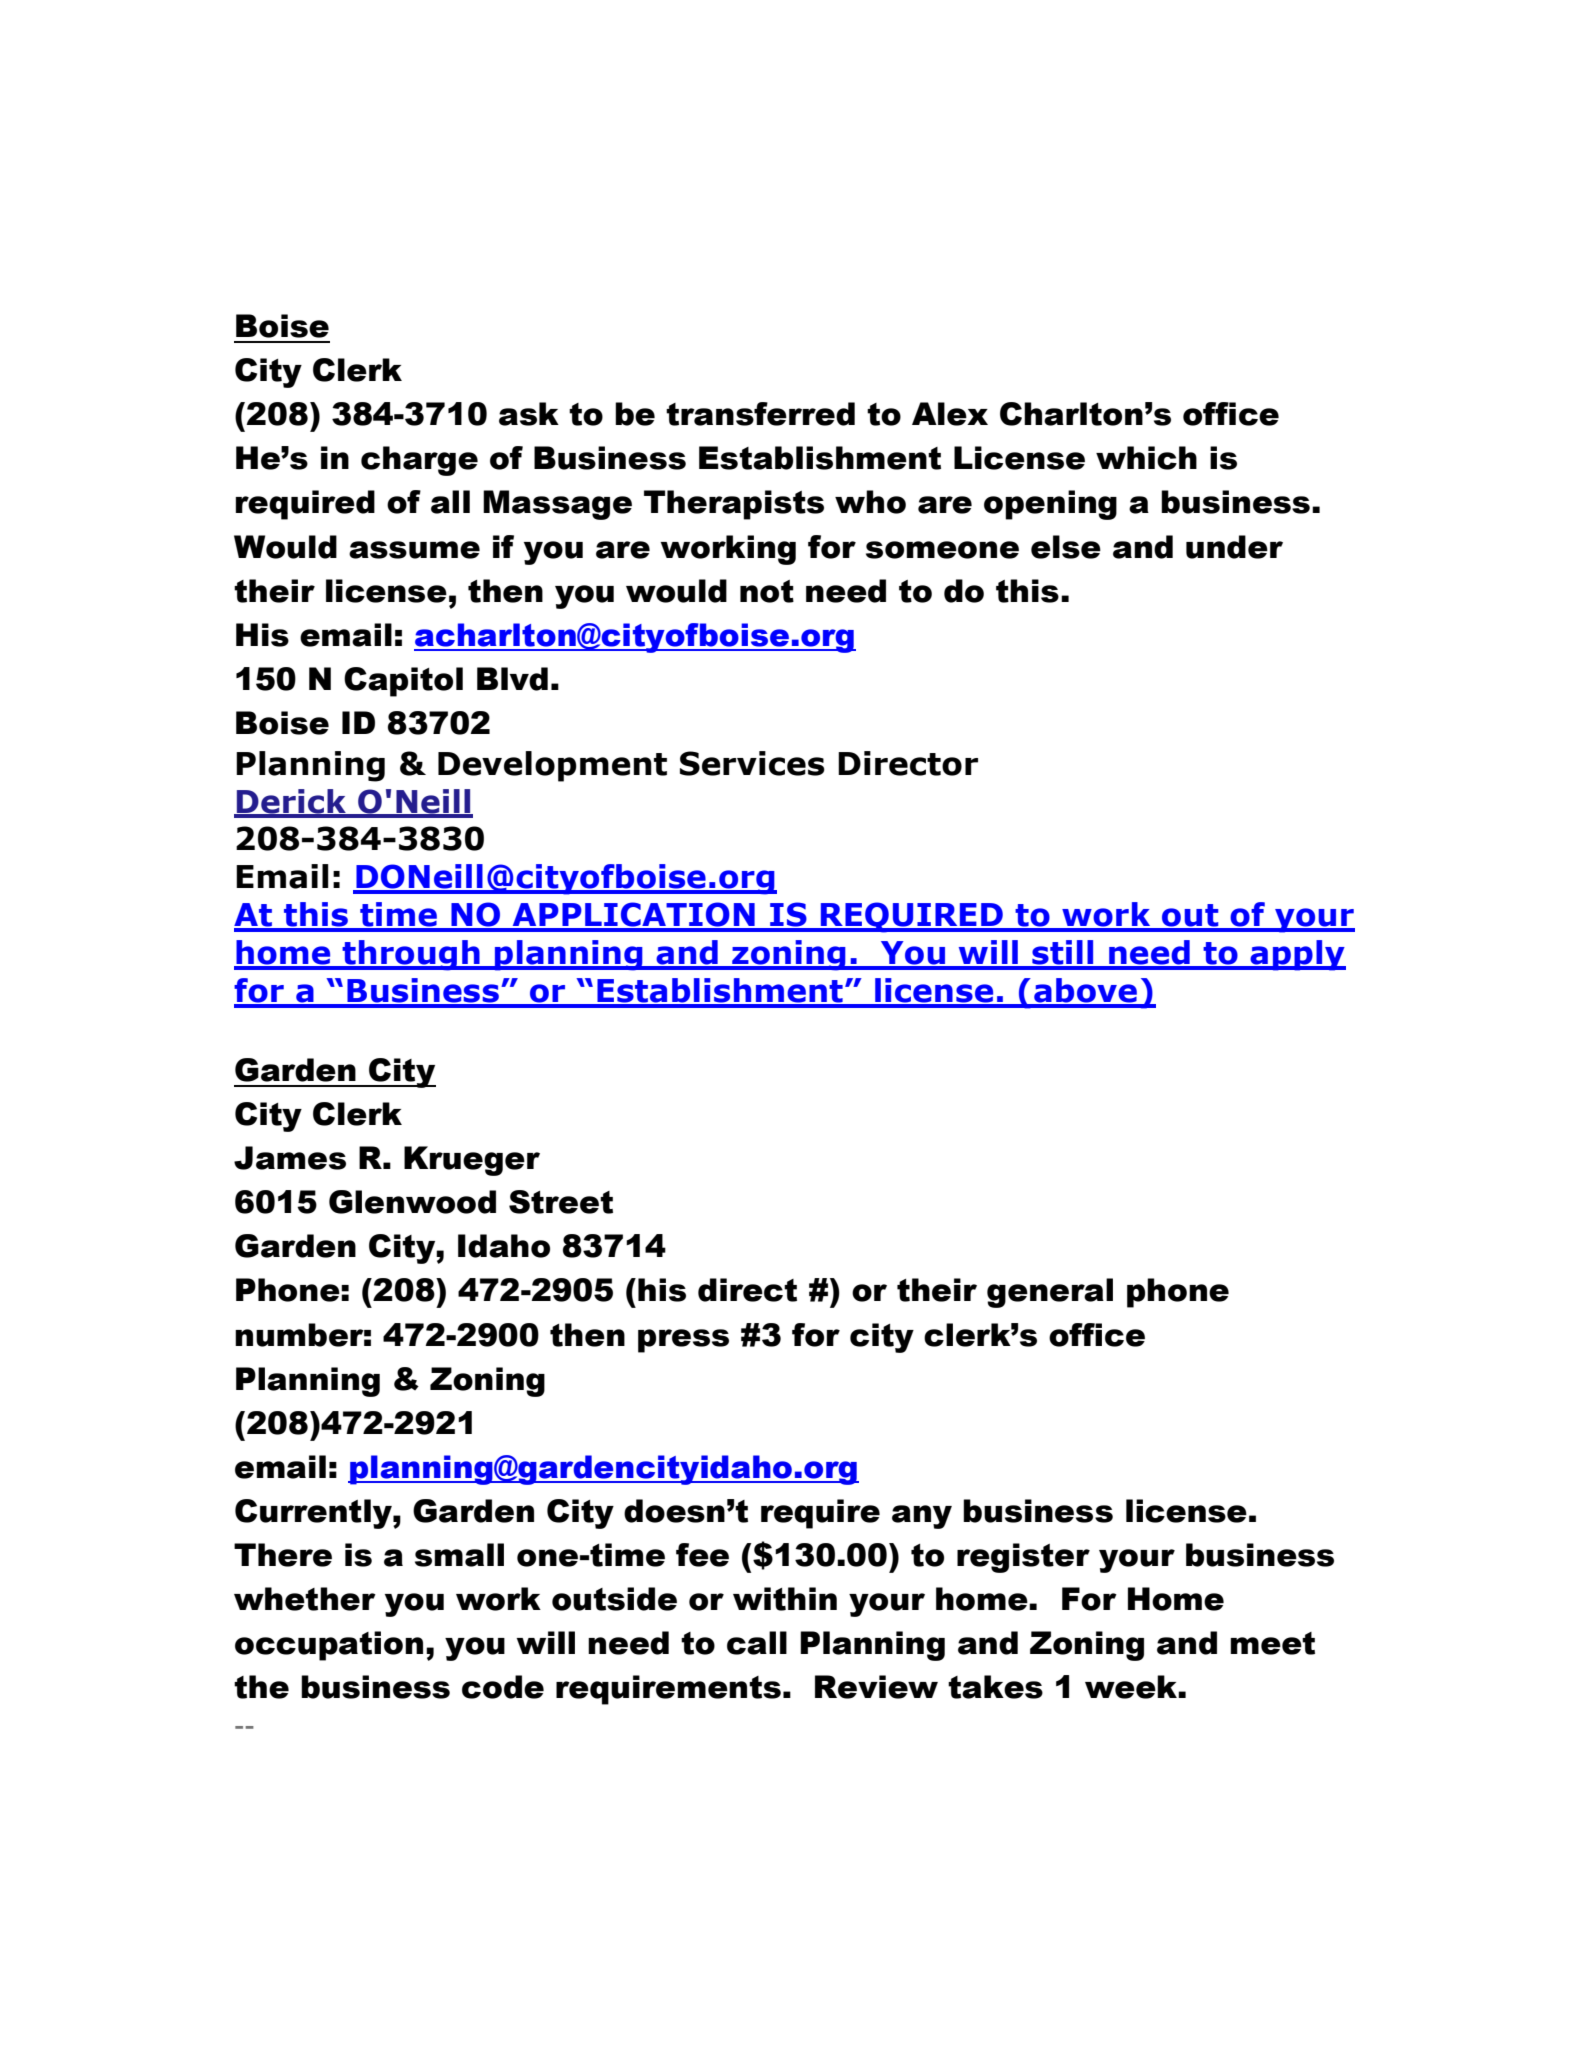 The width and height of the document is (1592, 2060). I want to click on call, so click(757, 1643).
